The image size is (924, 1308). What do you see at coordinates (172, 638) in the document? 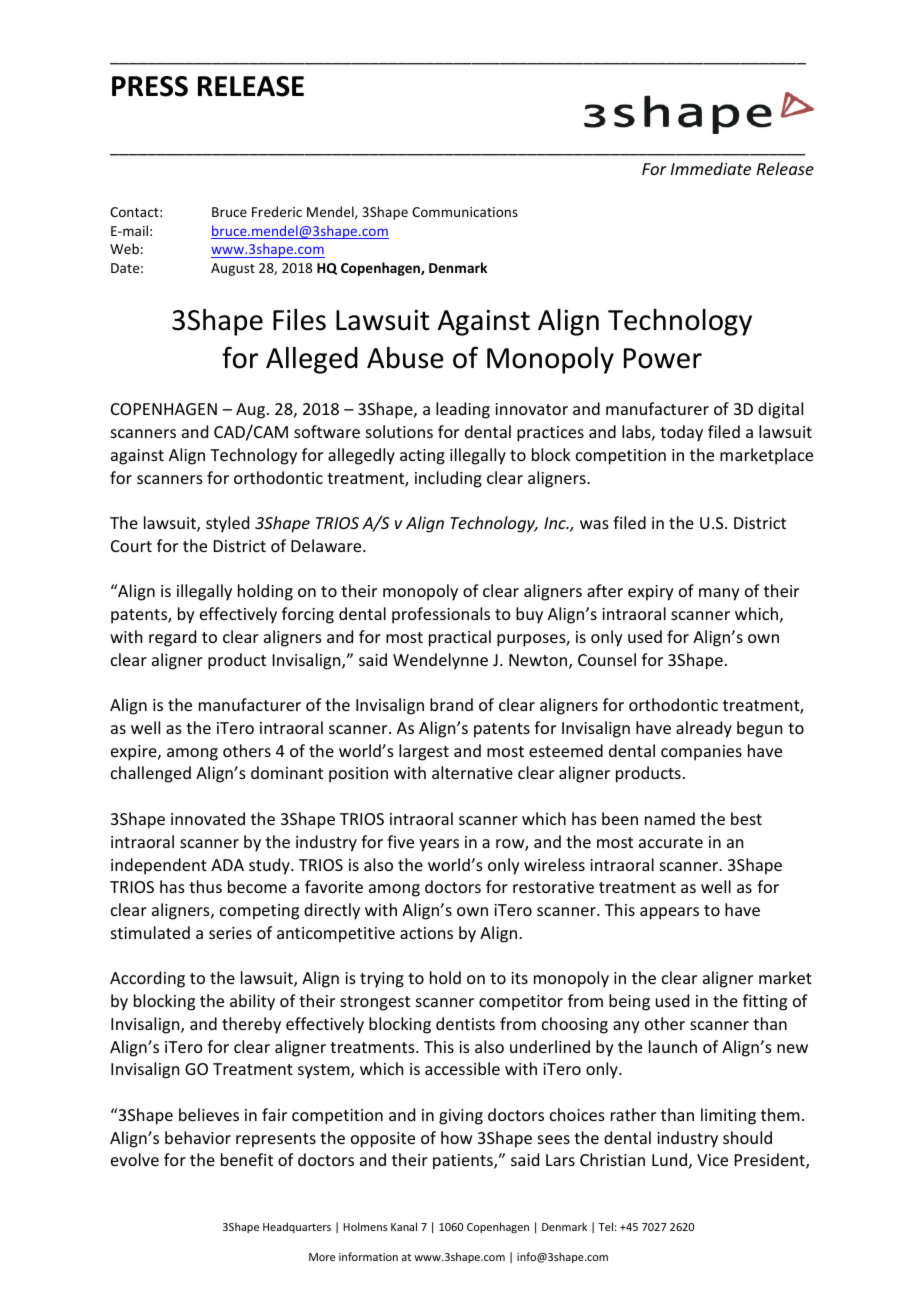
I see `regard` at bounding box center [172, 638].
